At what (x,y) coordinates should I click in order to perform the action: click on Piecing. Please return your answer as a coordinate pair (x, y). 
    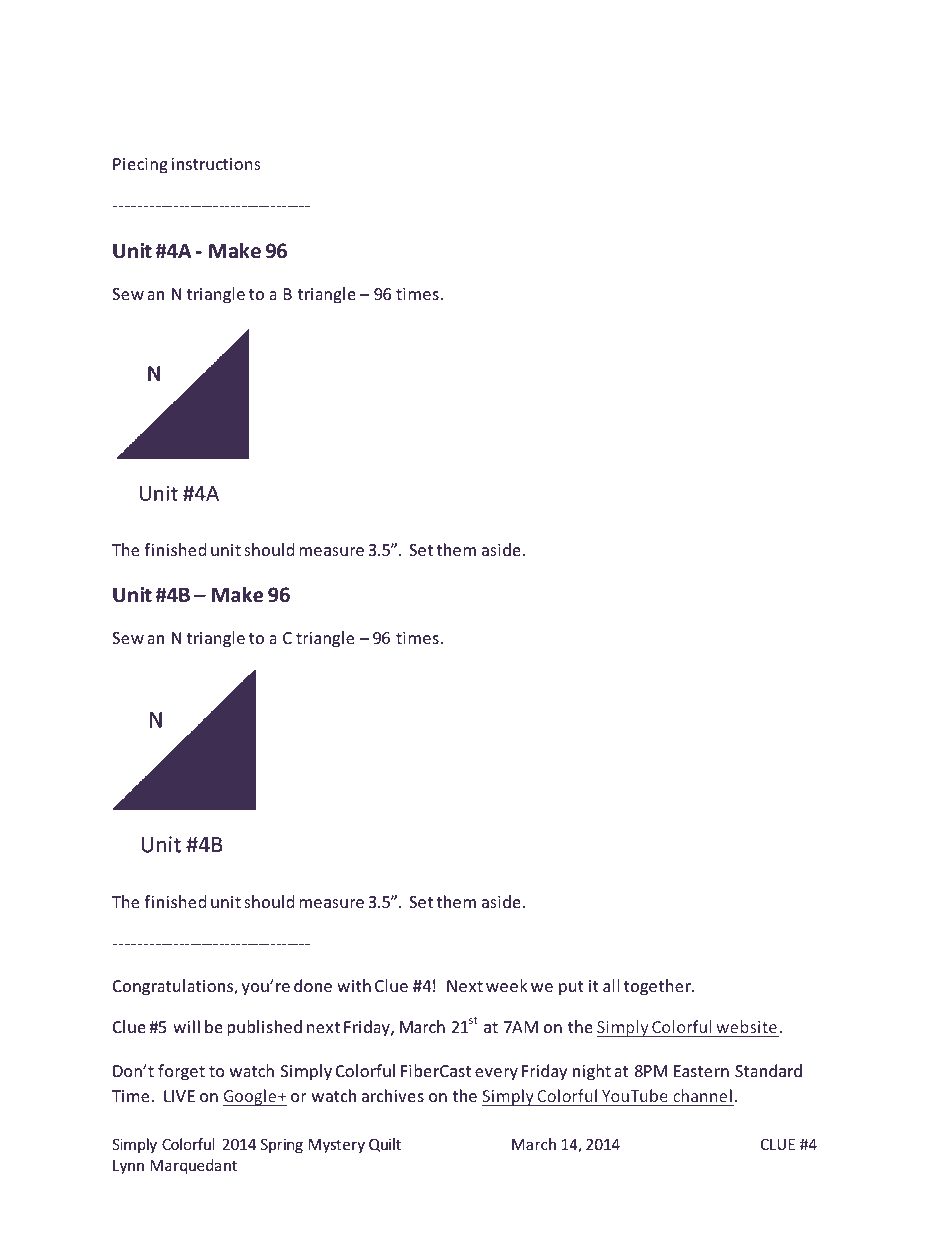
    Looking at the image, I should click on (140, 166).
